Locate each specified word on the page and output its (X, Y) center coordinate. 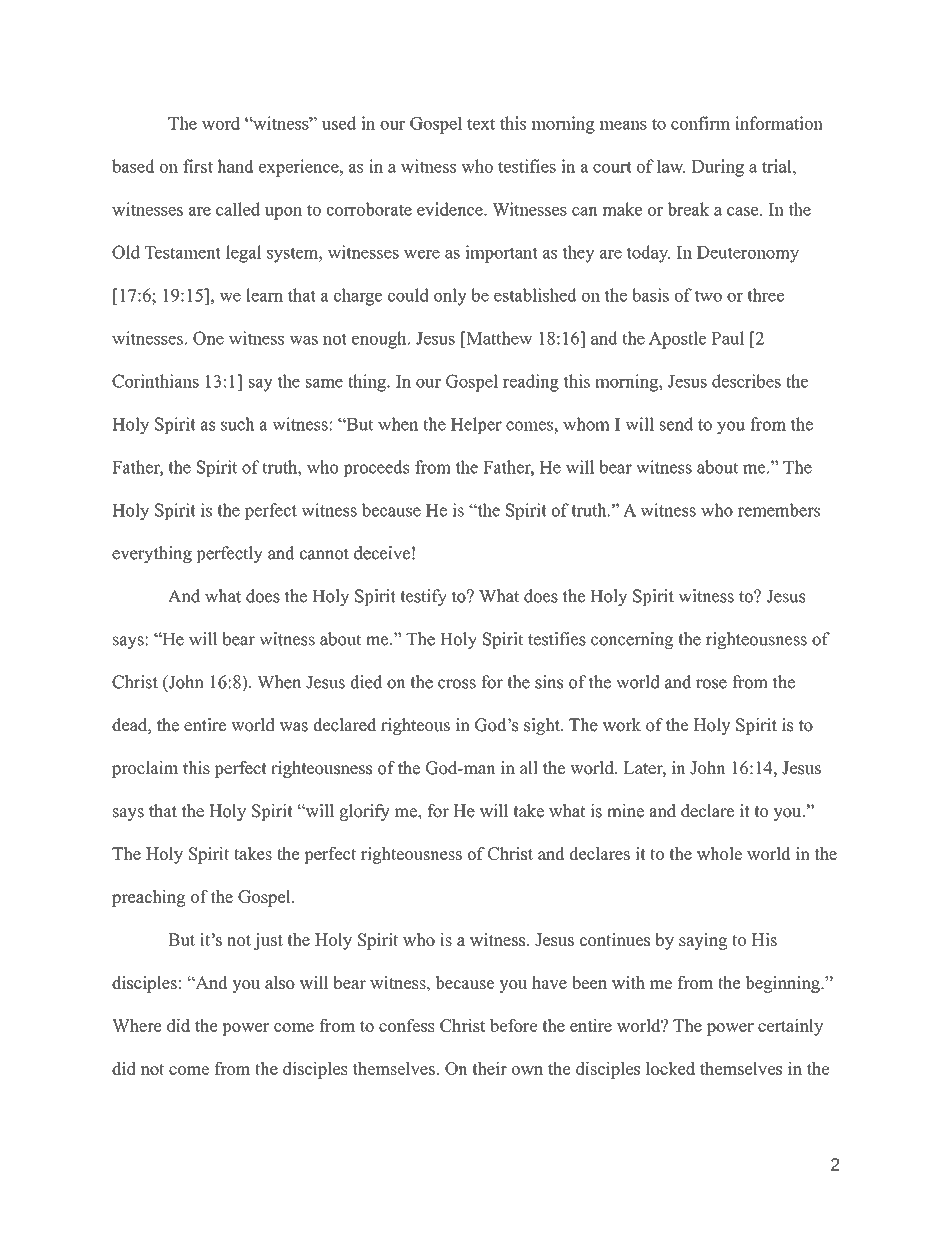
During (717, 168)
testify (423, 597)
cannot (324, 554)
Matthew (498, 338)
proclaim (145, 769)
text (481, 124)
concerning (632, 640)
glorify (364, 812)
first (198, 166)
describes (746, 381)
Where (137, 1025)
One (208, 338)
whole (719, 853)
